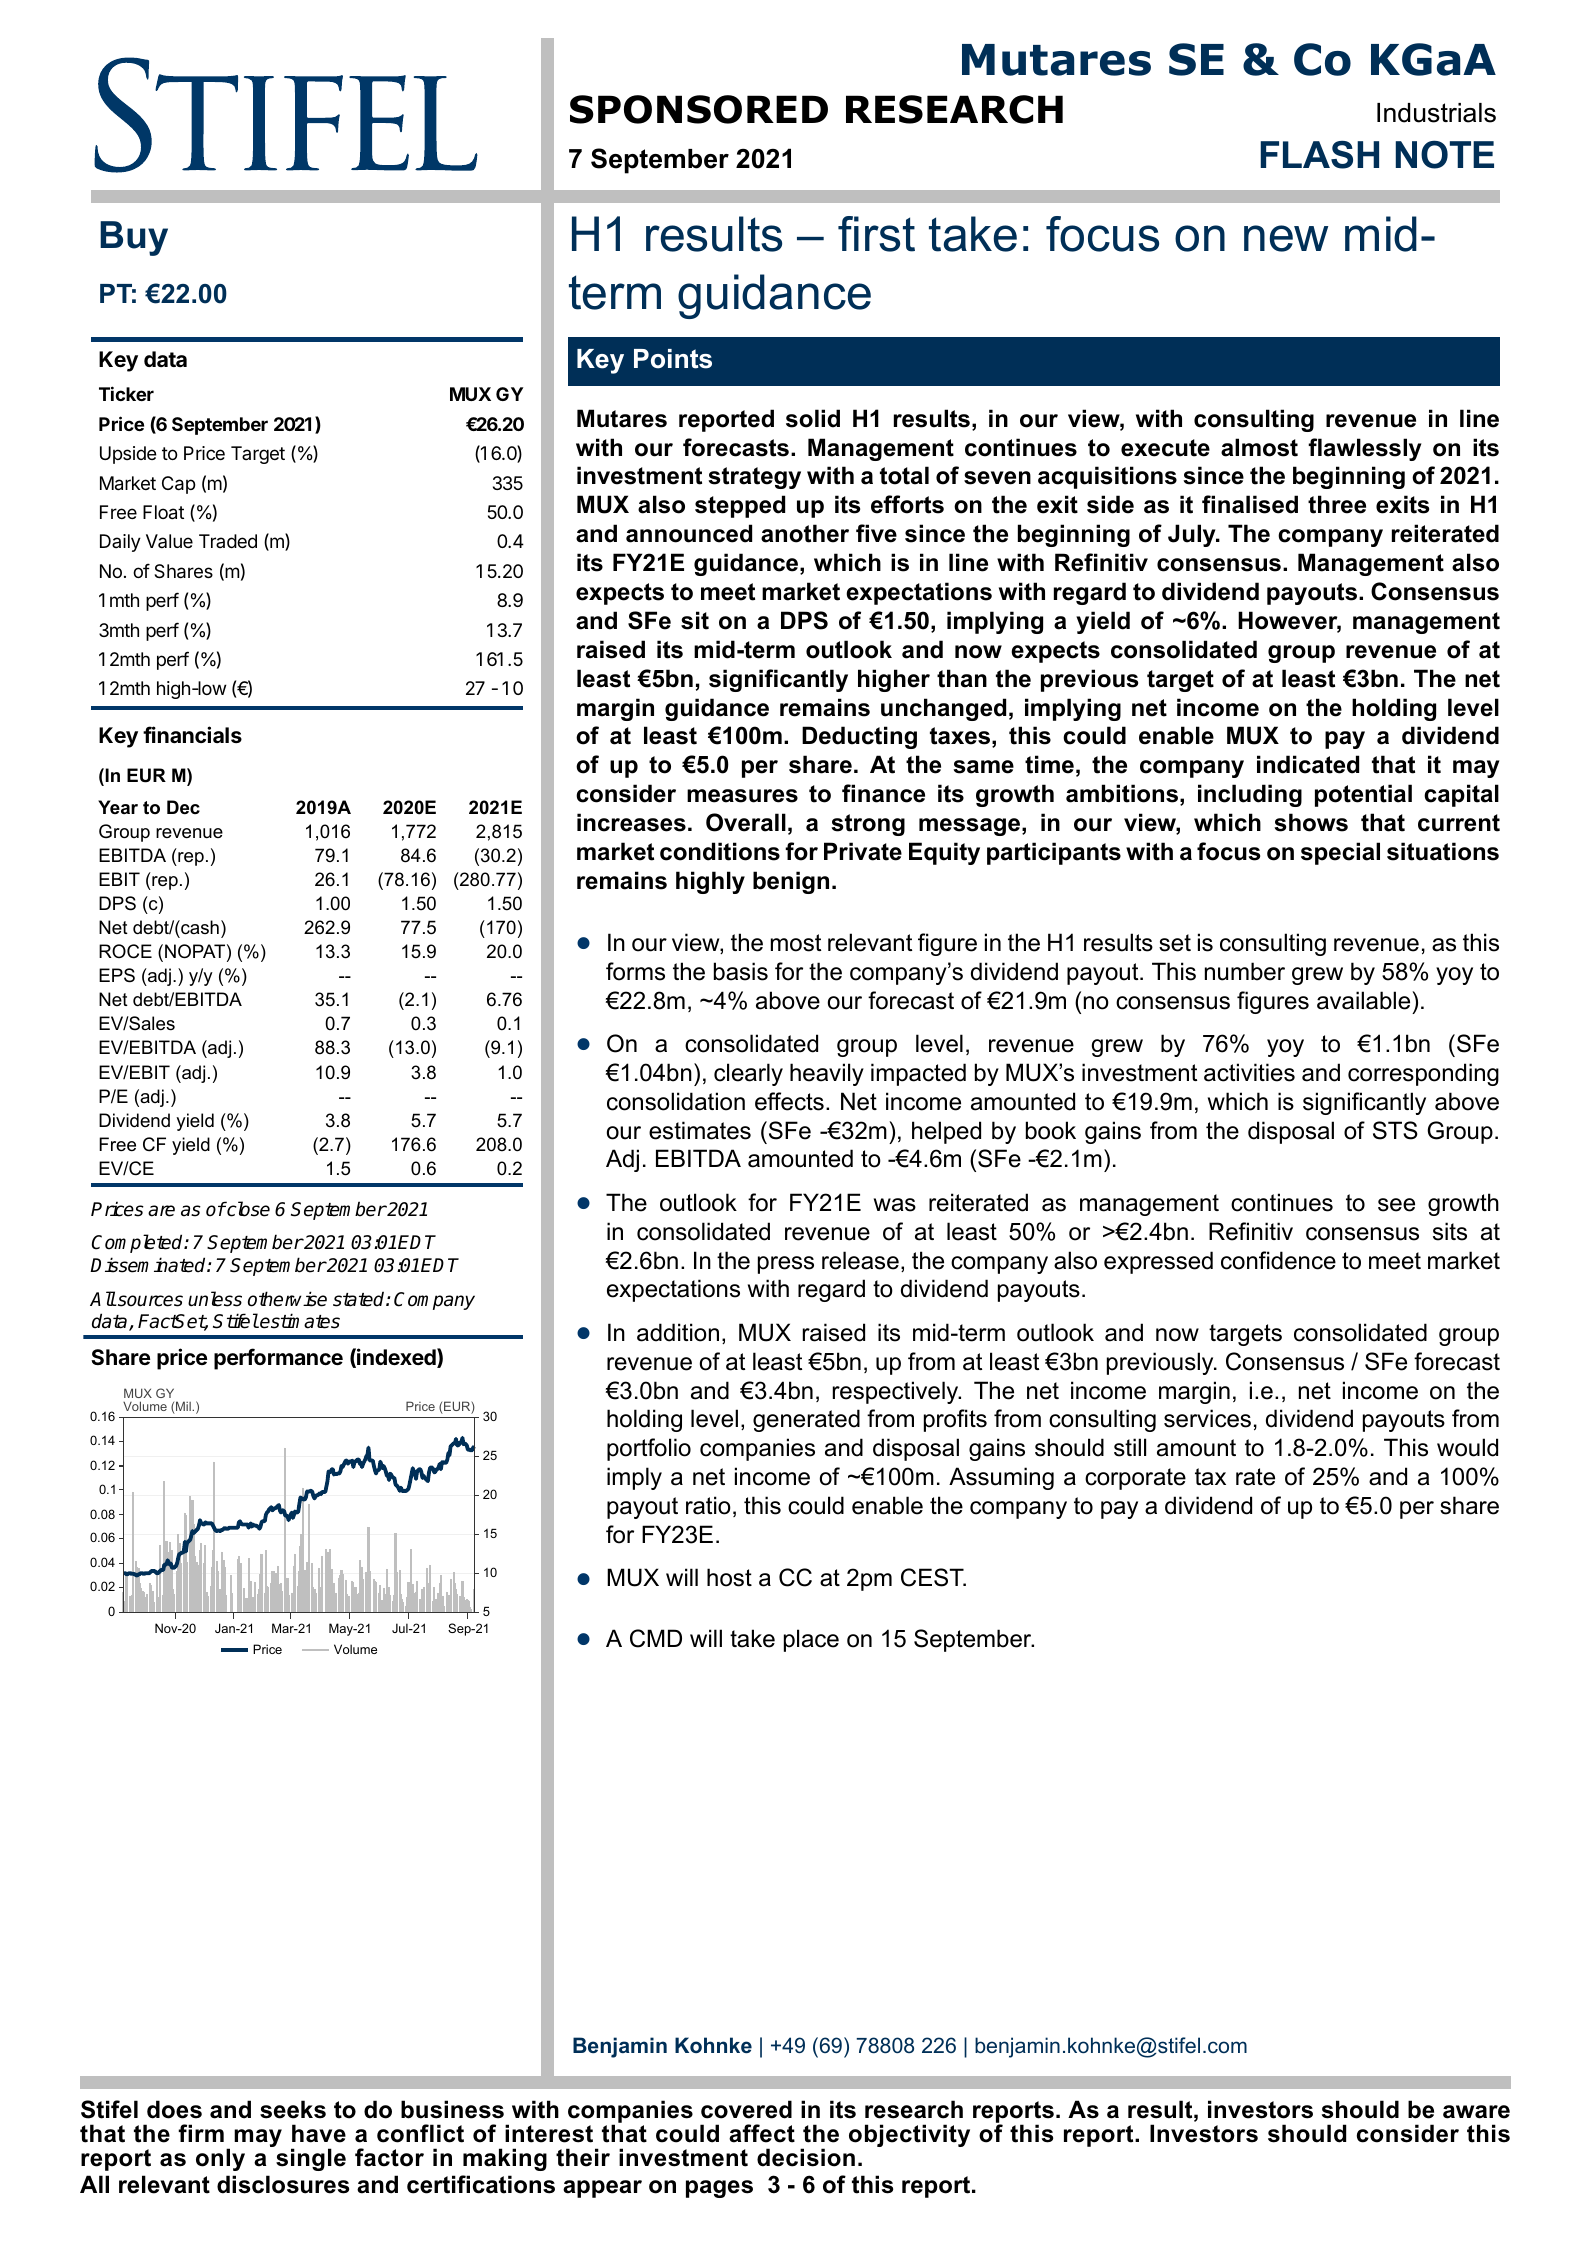  Describe the element at coordinates (1207, 1418) in the document. I see `services` at that location.
